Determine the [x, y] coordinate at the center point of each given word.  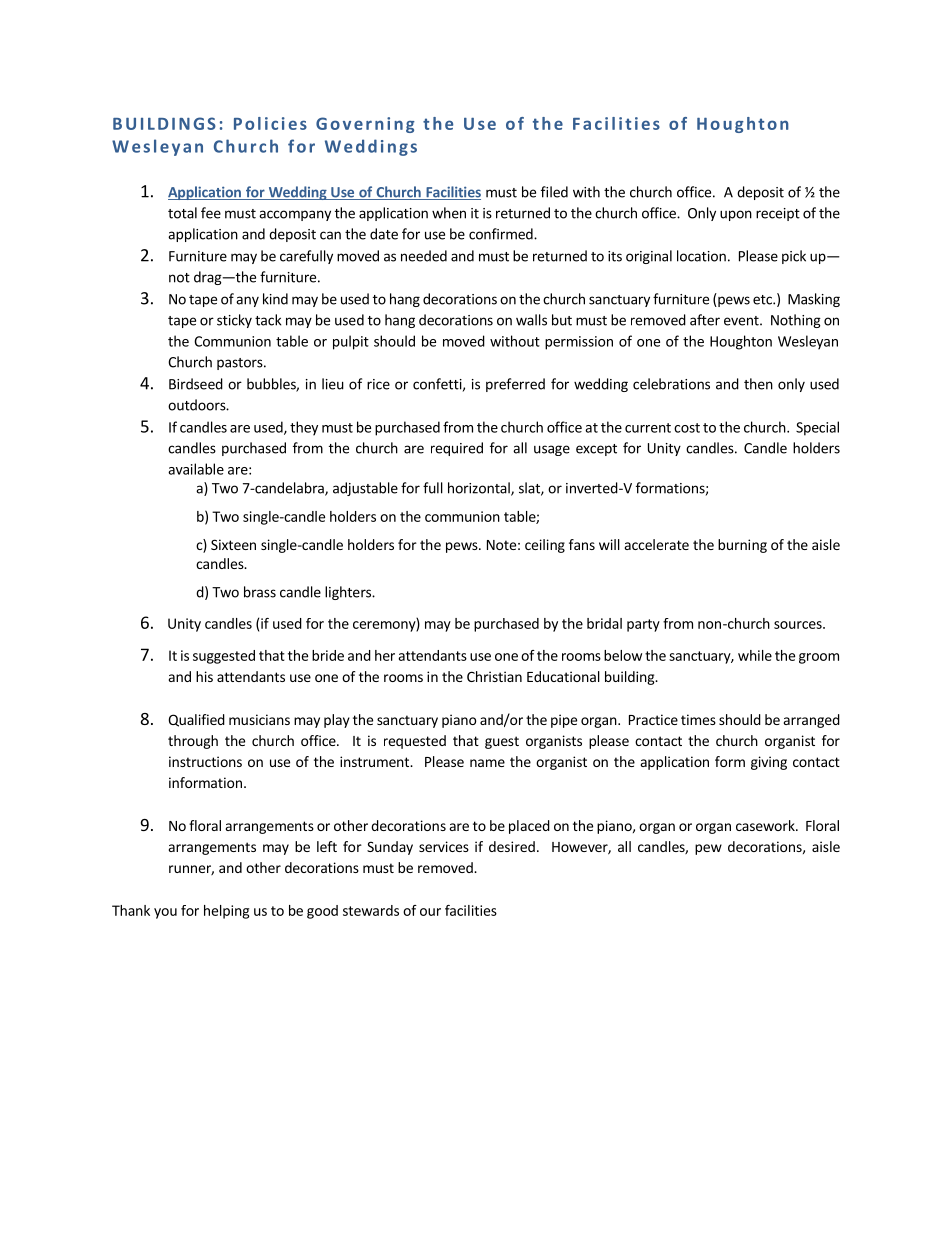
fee [211, 213]
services [444, 846]
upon [736, 215]
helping [226, 912]
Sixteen [233, 544]
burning [742, 546]
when [449, 213]
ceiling [545, 546]
